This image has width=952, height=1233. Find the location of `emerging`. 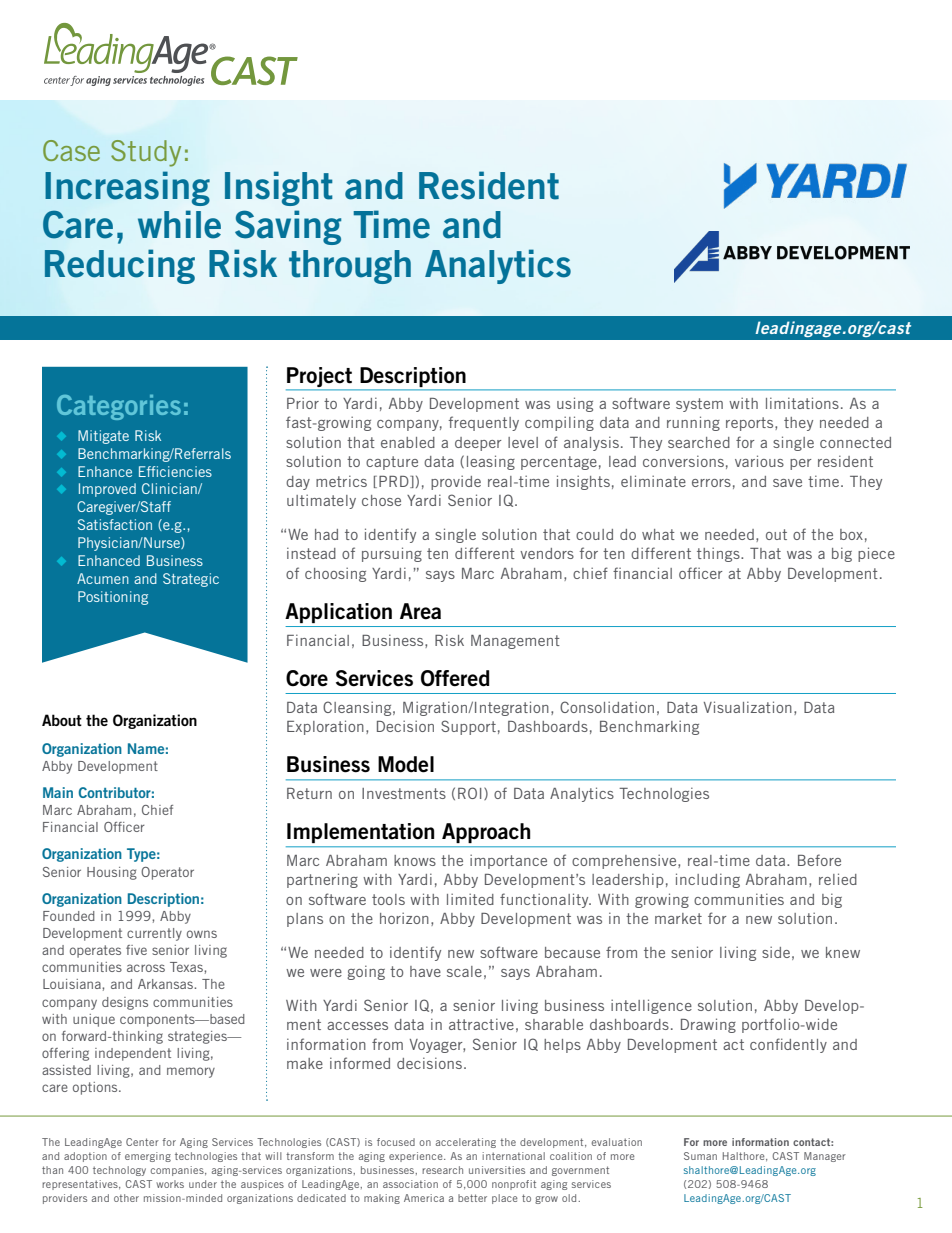

emerging is located at coordinates (148, 1157).
